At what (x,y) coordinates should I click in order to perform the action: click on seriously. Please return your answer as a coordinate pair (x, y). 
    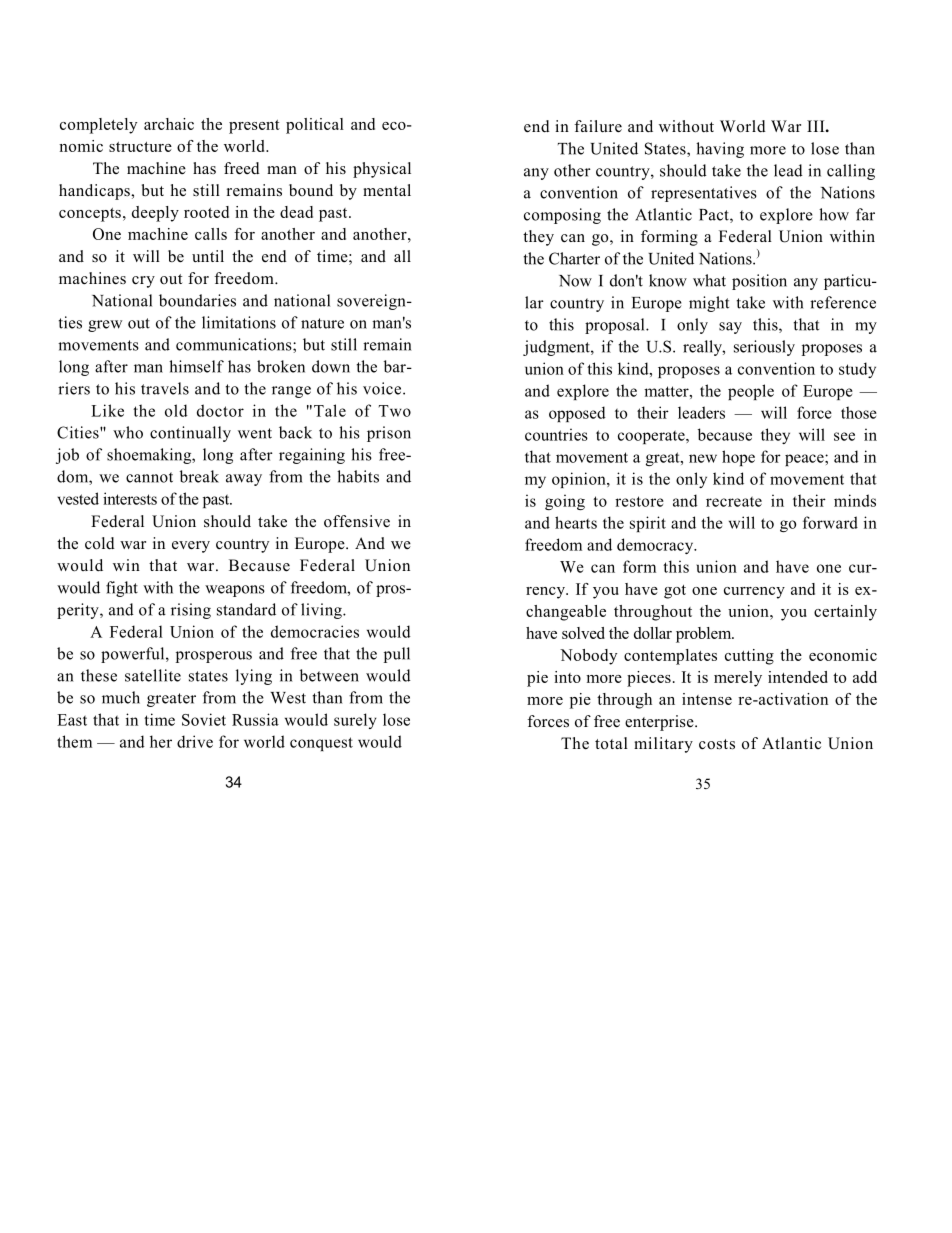
    Looking at the image, I should click on (764, 348).
